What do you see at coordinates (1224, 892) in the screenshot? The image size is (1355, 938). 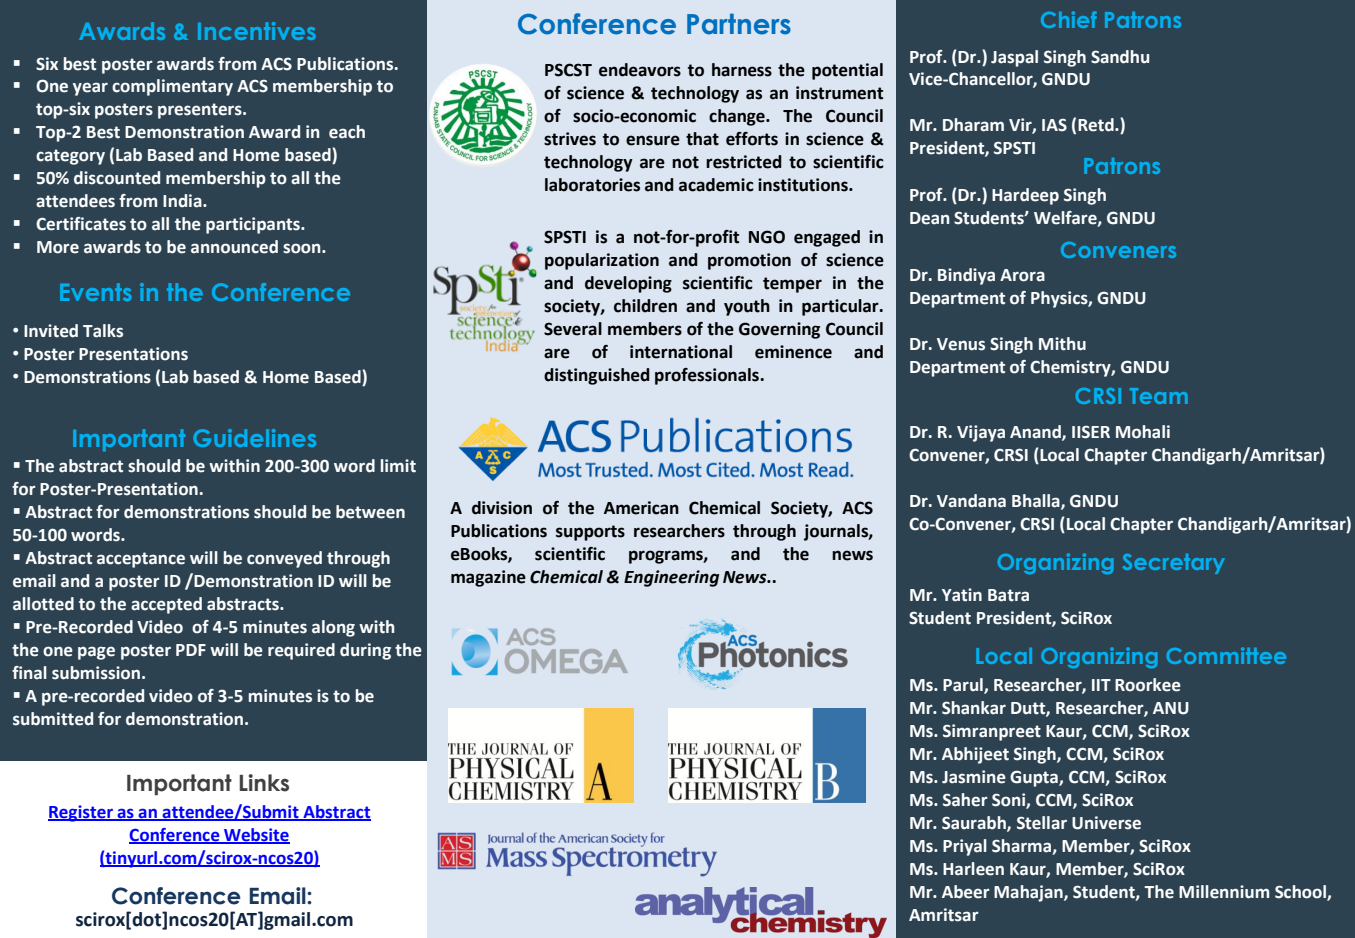 I see `Millennium` at bounding box center [1224, 892].
